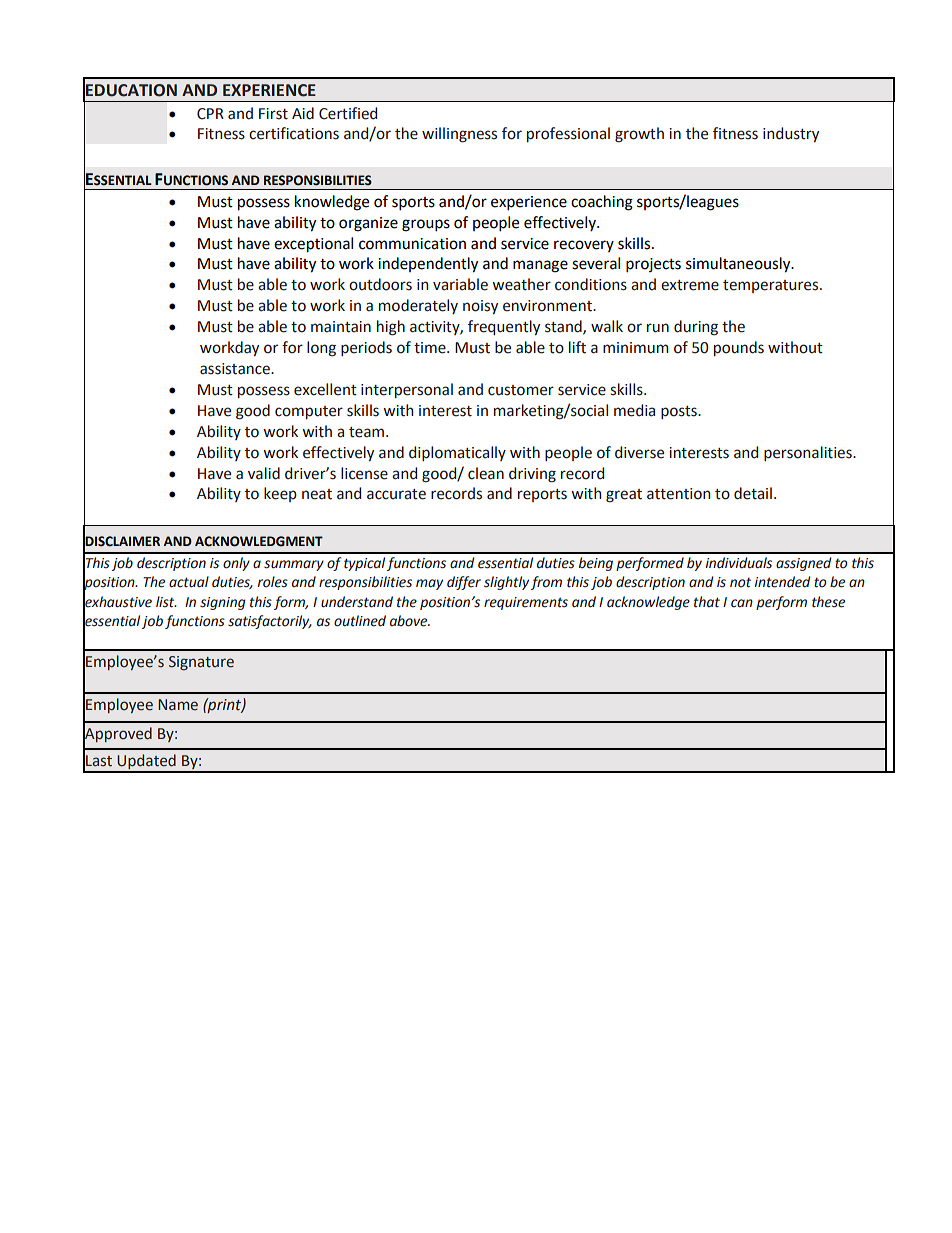 This document has height=1233, width=952. I want to click on assistance, so click(236, 369).
